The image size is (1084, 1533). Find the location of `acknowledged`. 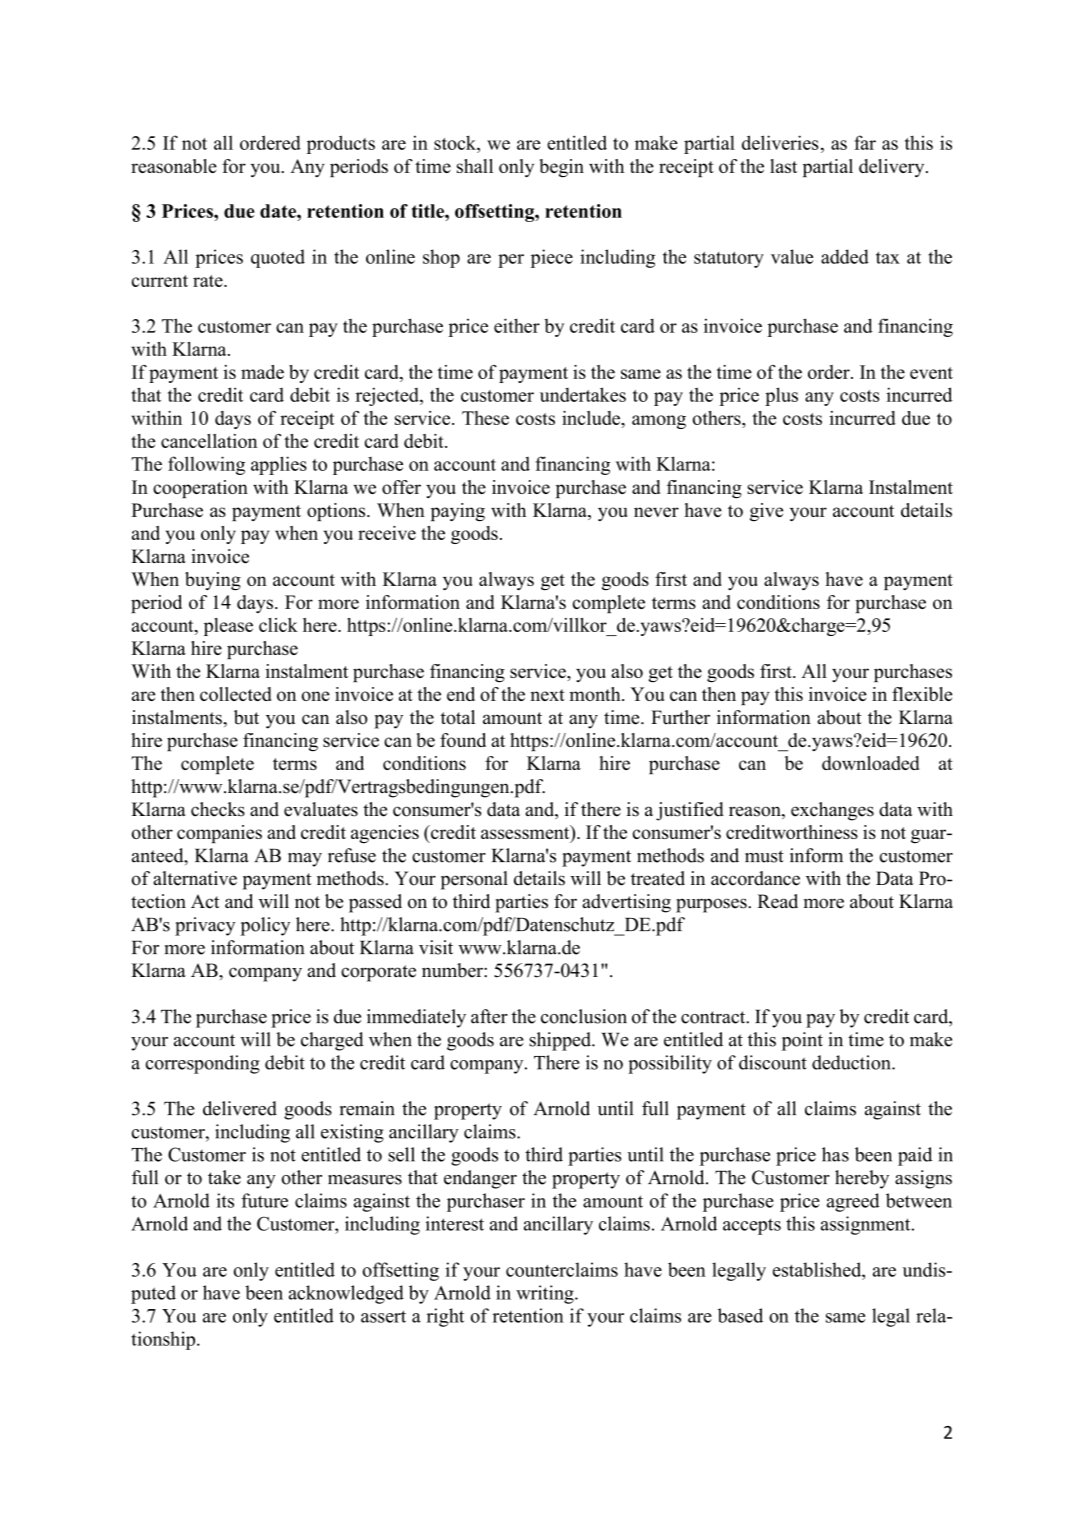

acknowledged is located at coordinates (346, 1294).
